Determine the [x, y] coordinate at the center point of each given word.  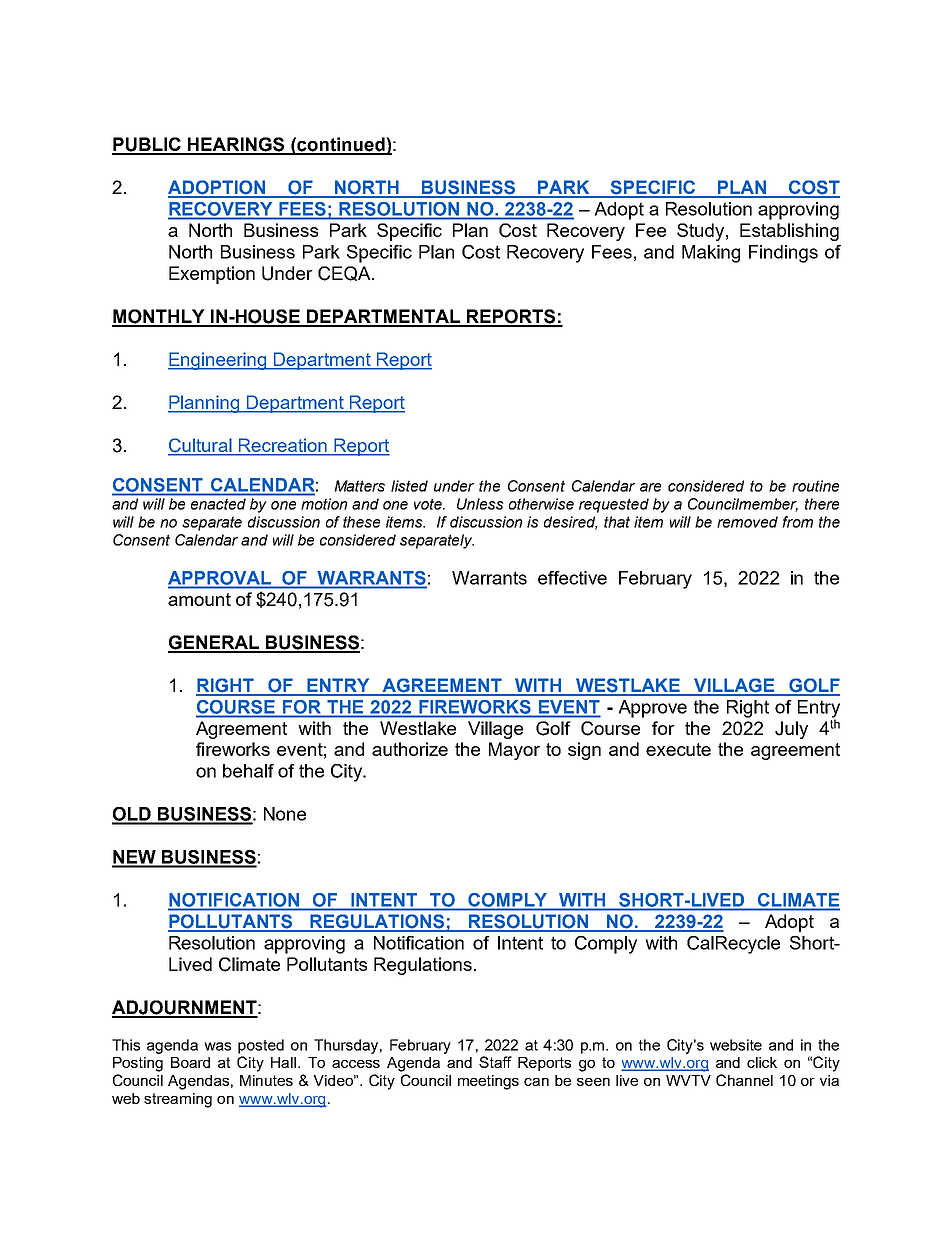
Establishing [789, 232]
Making [711, 254]
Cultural [201, 446]
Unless [480, 504]
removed [747, 522]
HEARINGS [236, 145]
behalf [248, 771]
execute [678, 749]
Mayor [514, 751]
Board [190, 1062]
